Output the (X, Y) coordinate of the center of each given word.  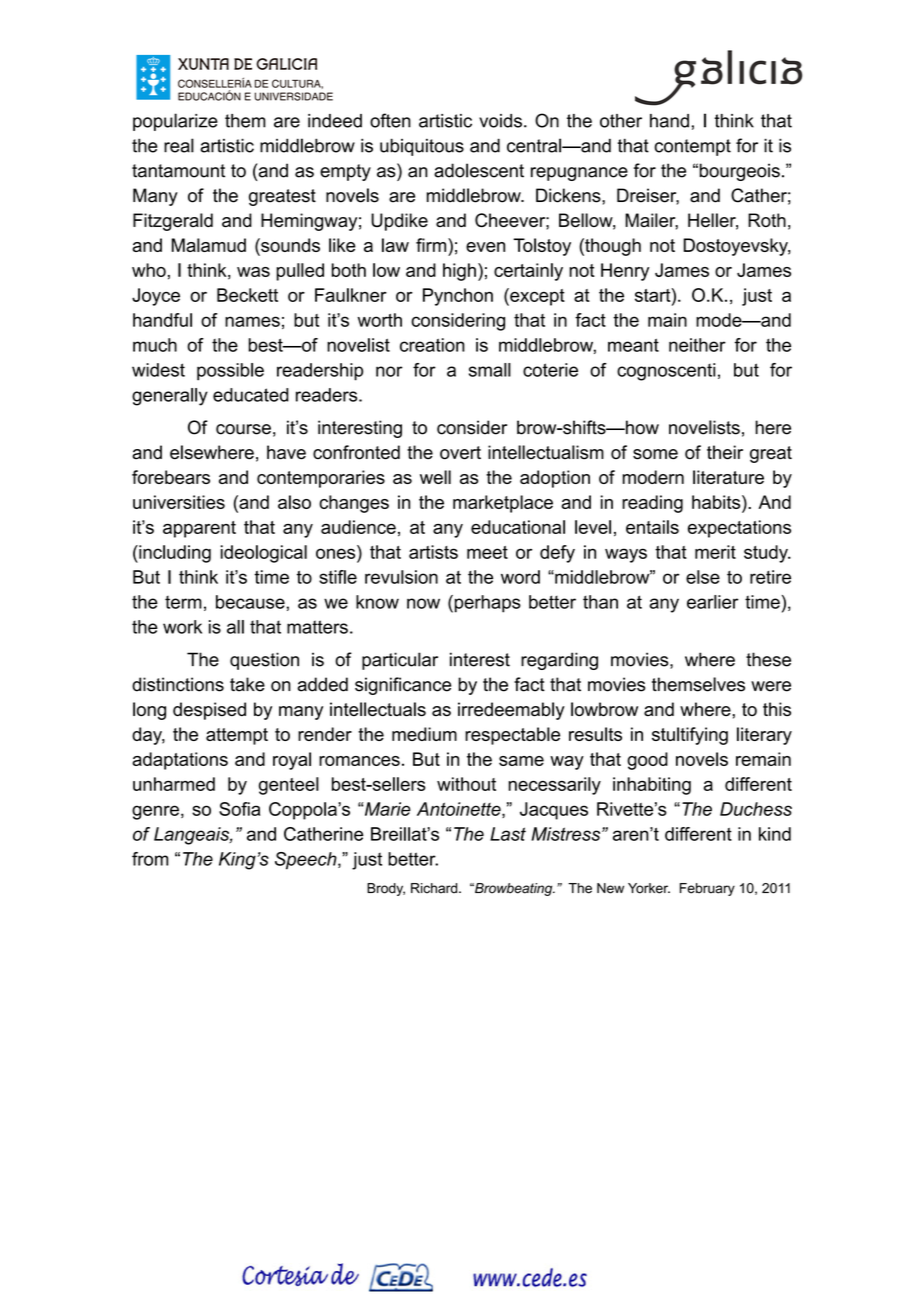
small (490, 370)
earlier (713, 602)
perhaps (486, 604)
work (182, 627)
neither (697, 345)
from (150, 859)
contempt (692, 147)
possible (230, 372)
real (179, 145)
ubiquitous (422, 147)
